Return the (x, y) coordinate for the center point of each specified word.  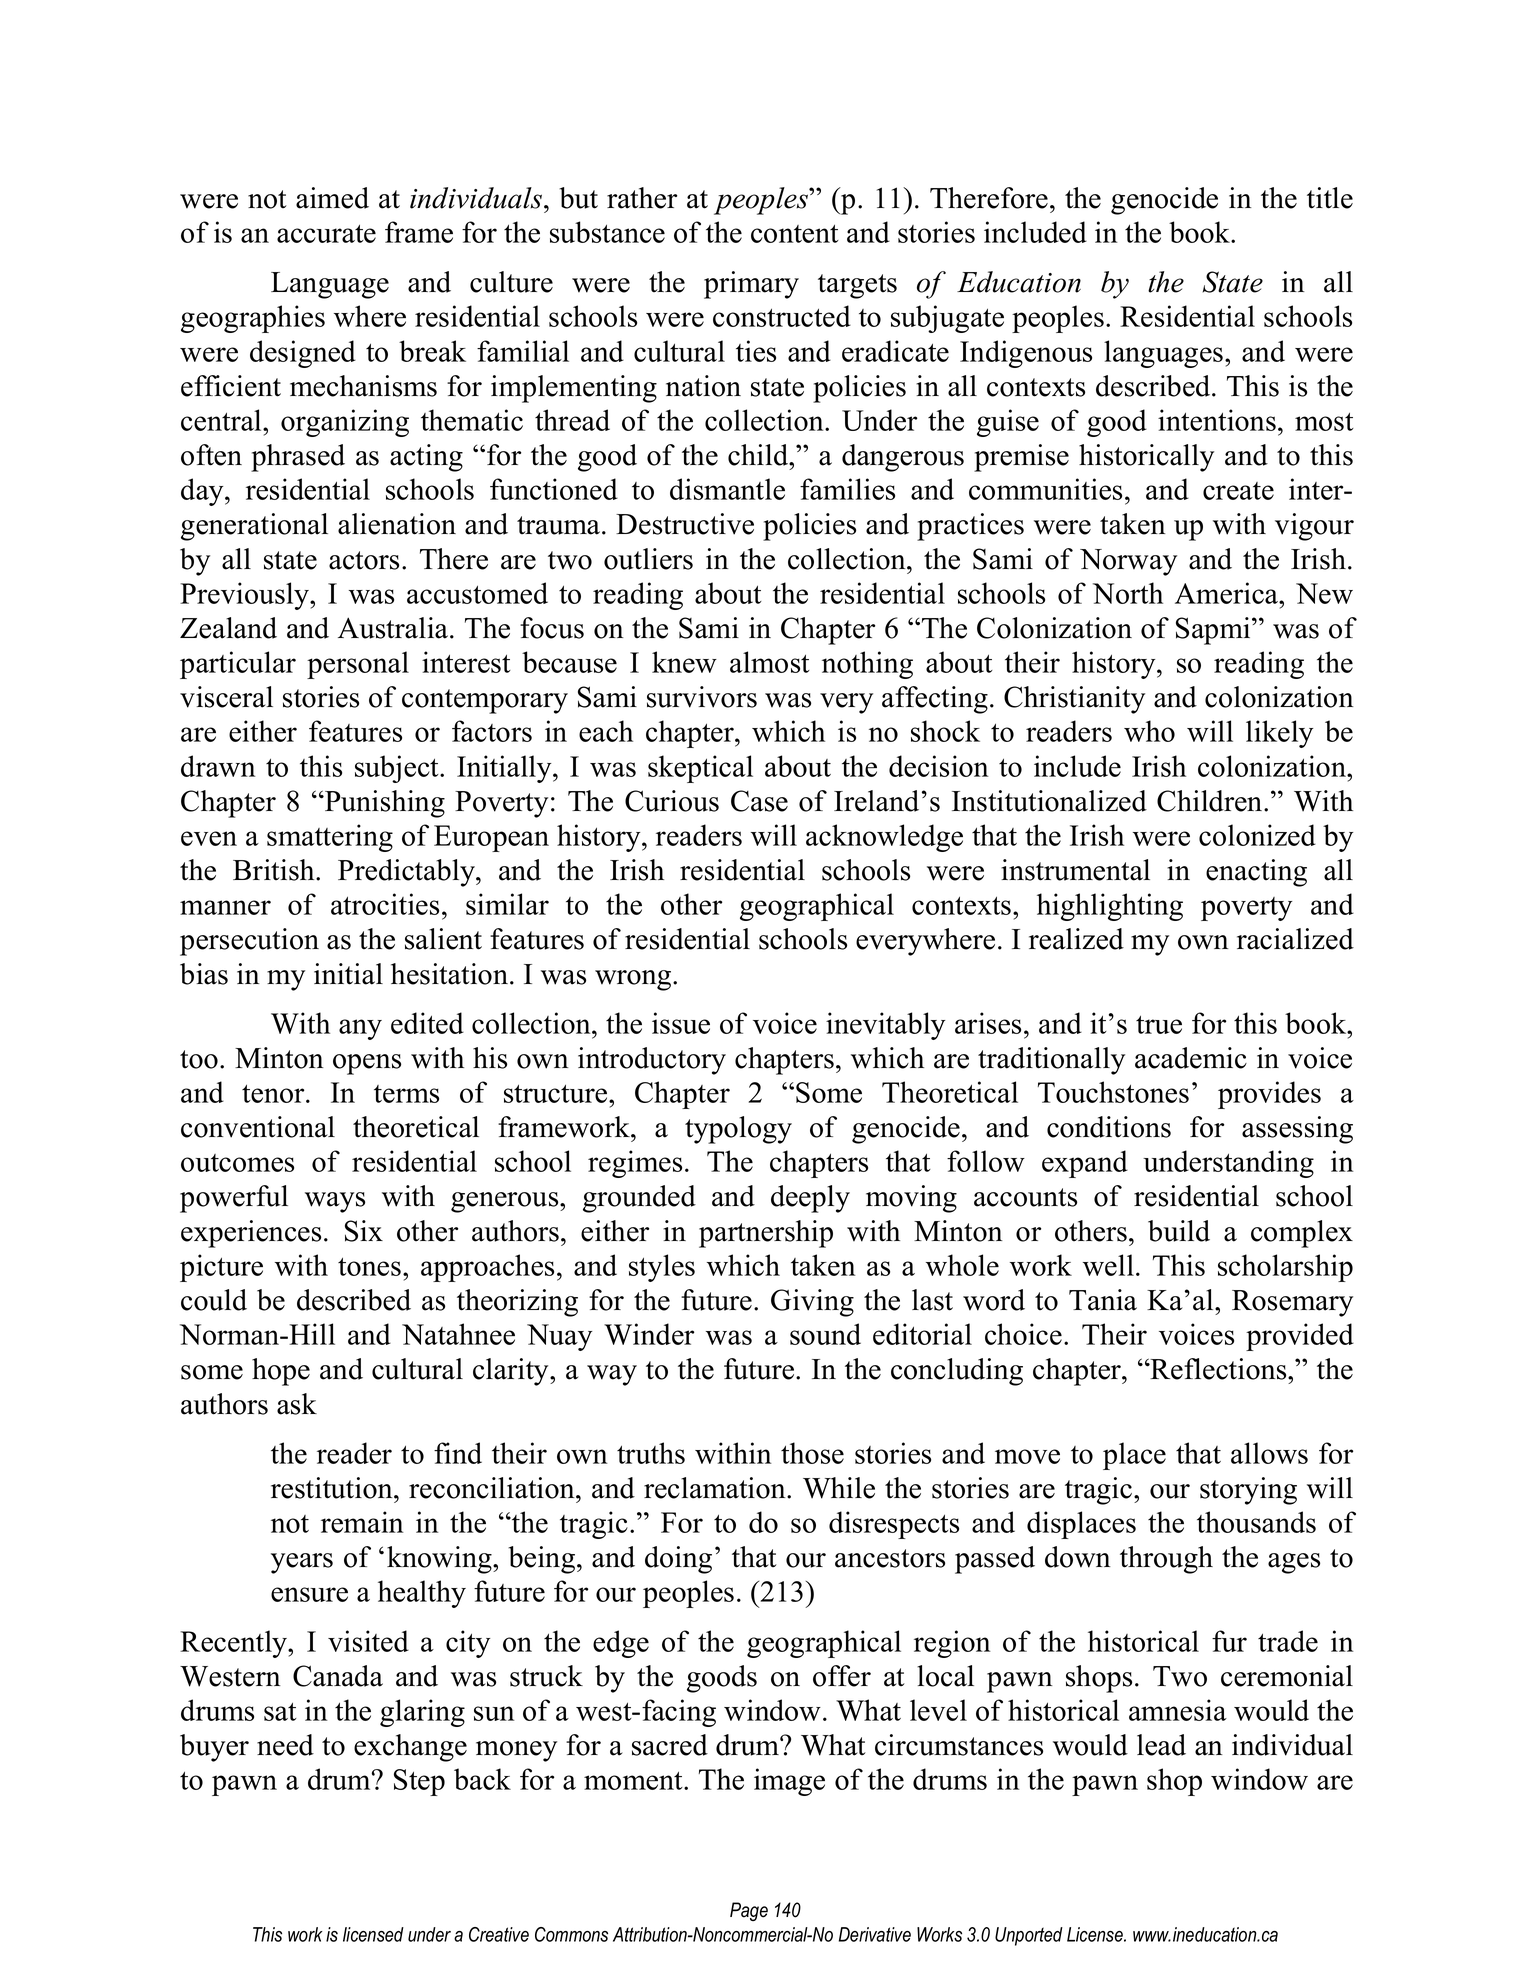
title (1330, 198)
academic (1191, 1058)
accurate (326, 234)
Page (749, 1911)
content (795, 234)
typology (738, 1130)
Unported (1029, 1936)
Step (419, 1782)
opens (367, 1064)
